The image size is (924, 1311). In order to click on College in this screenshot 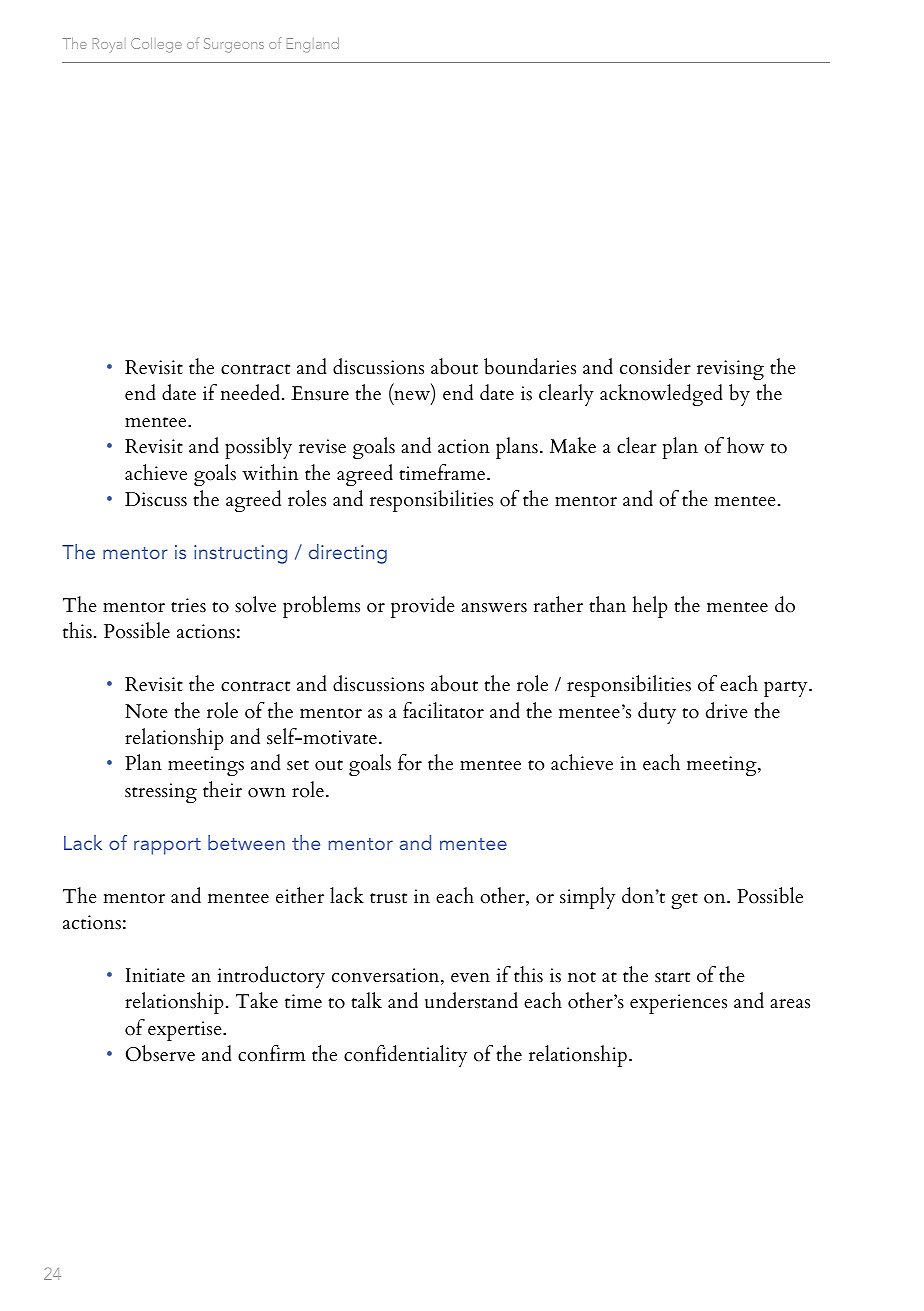, I will do `click(156, 45)`.
